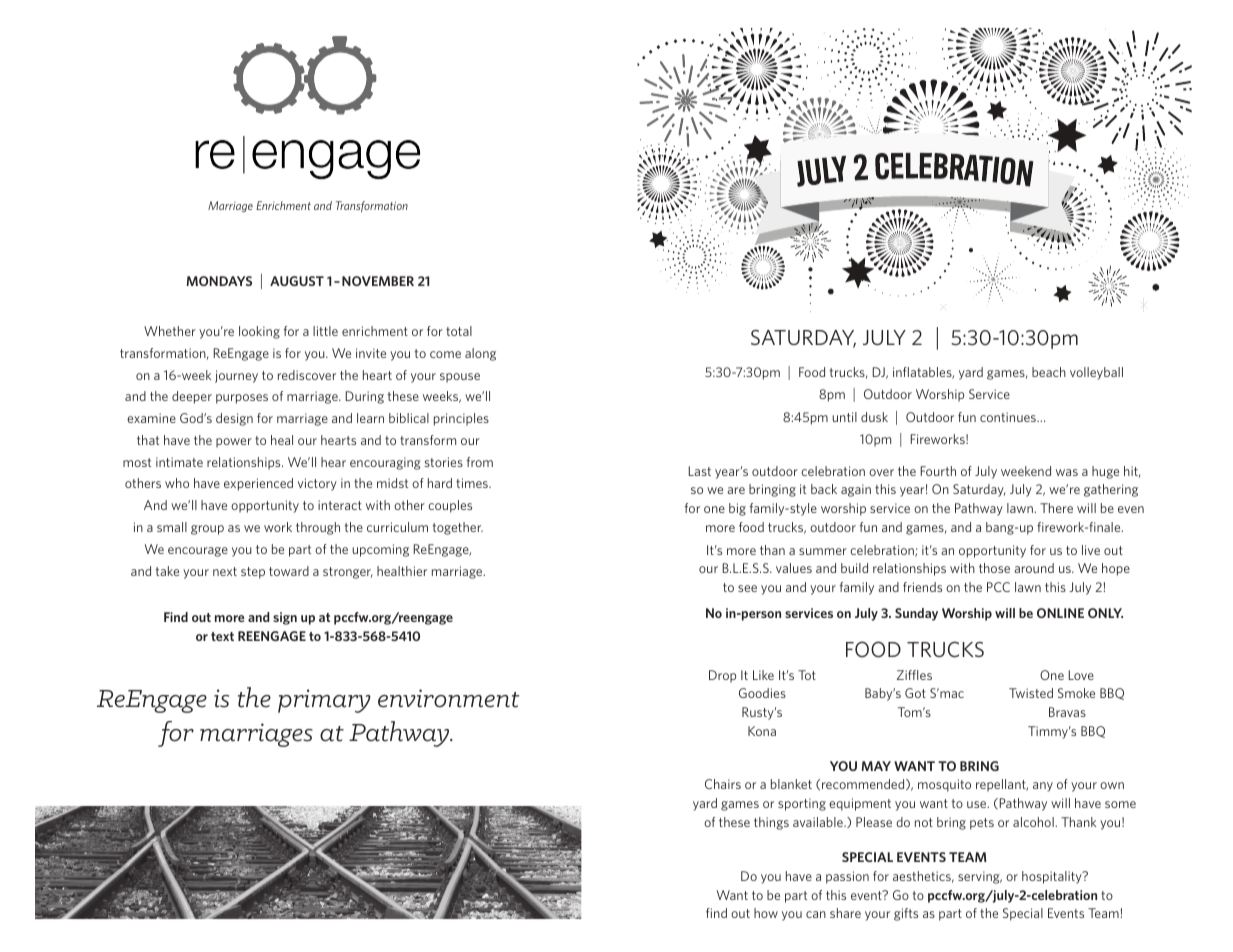 This screenshot has width=1233, height=952. What do you see at coordinates (253, 573) in the screenshot?
I see `step` at bounding box center [253, 573].
